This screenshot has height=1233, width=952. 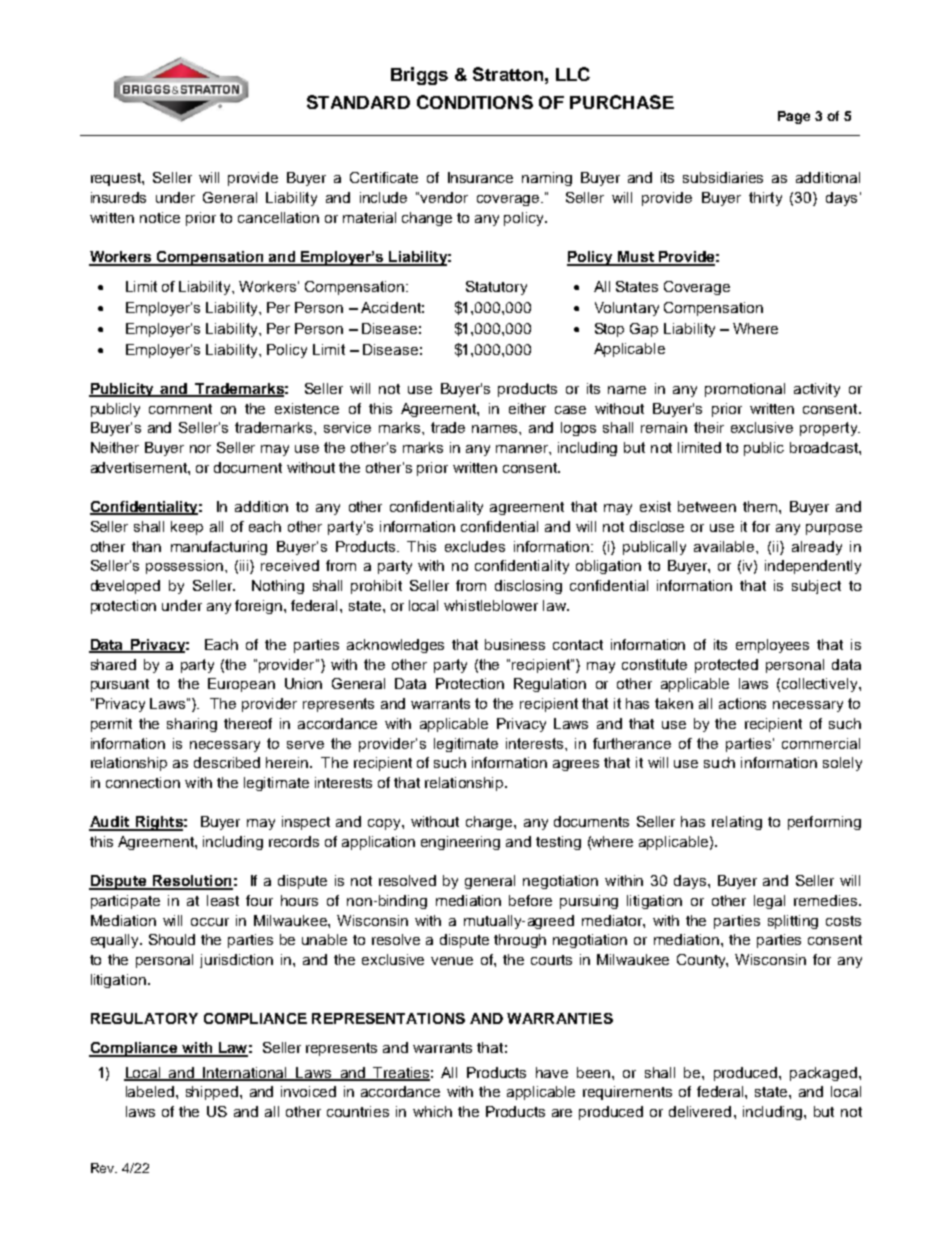 What do you see at coordinates (490, 823) in the screenshot?
I see `charge` at bounding box center [490, 823].
